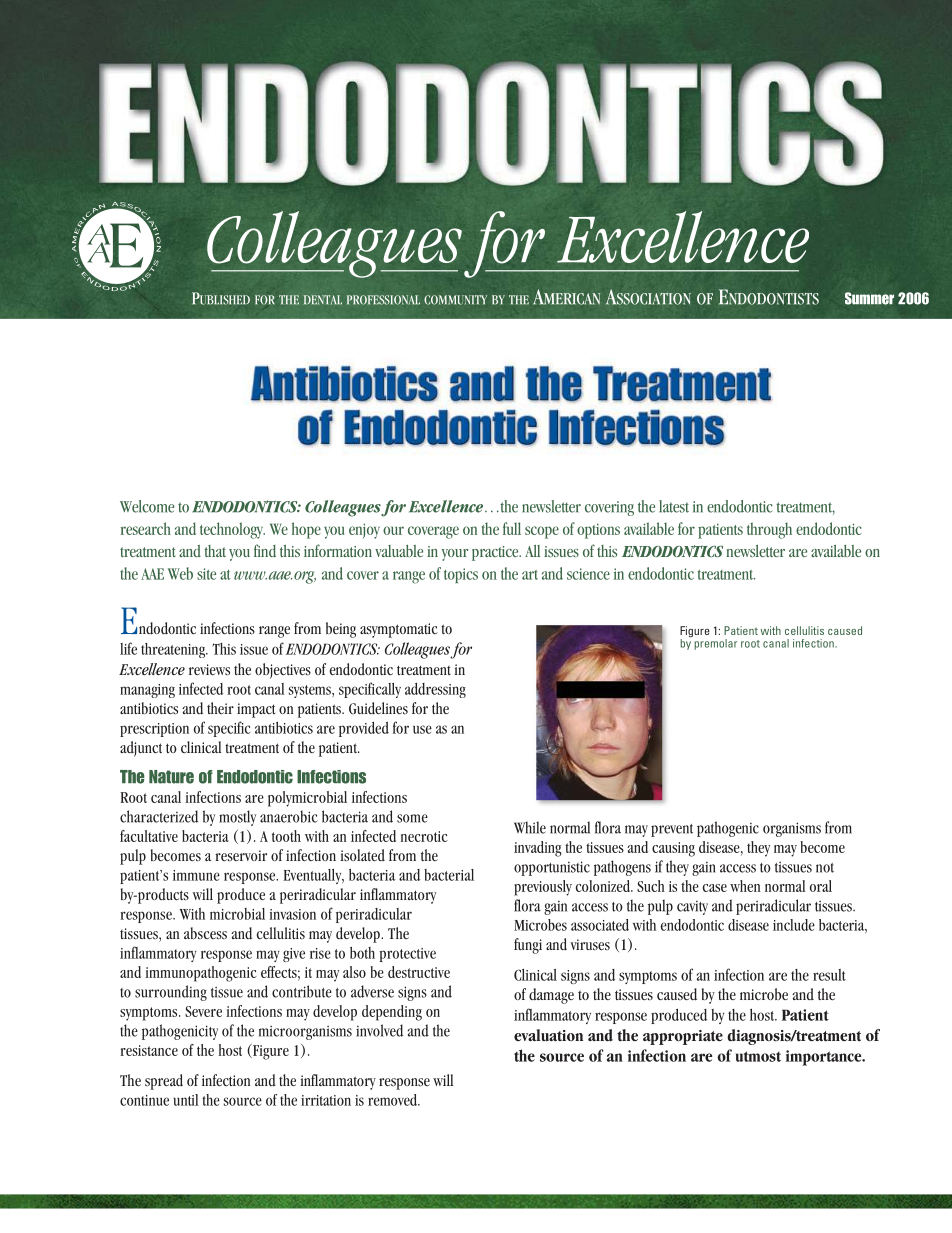 This screenshot has height=1233, width=952. What do you see at coordinates (769, 530) in the screenshot?
I see `through` at bounding box center [769, 530].
